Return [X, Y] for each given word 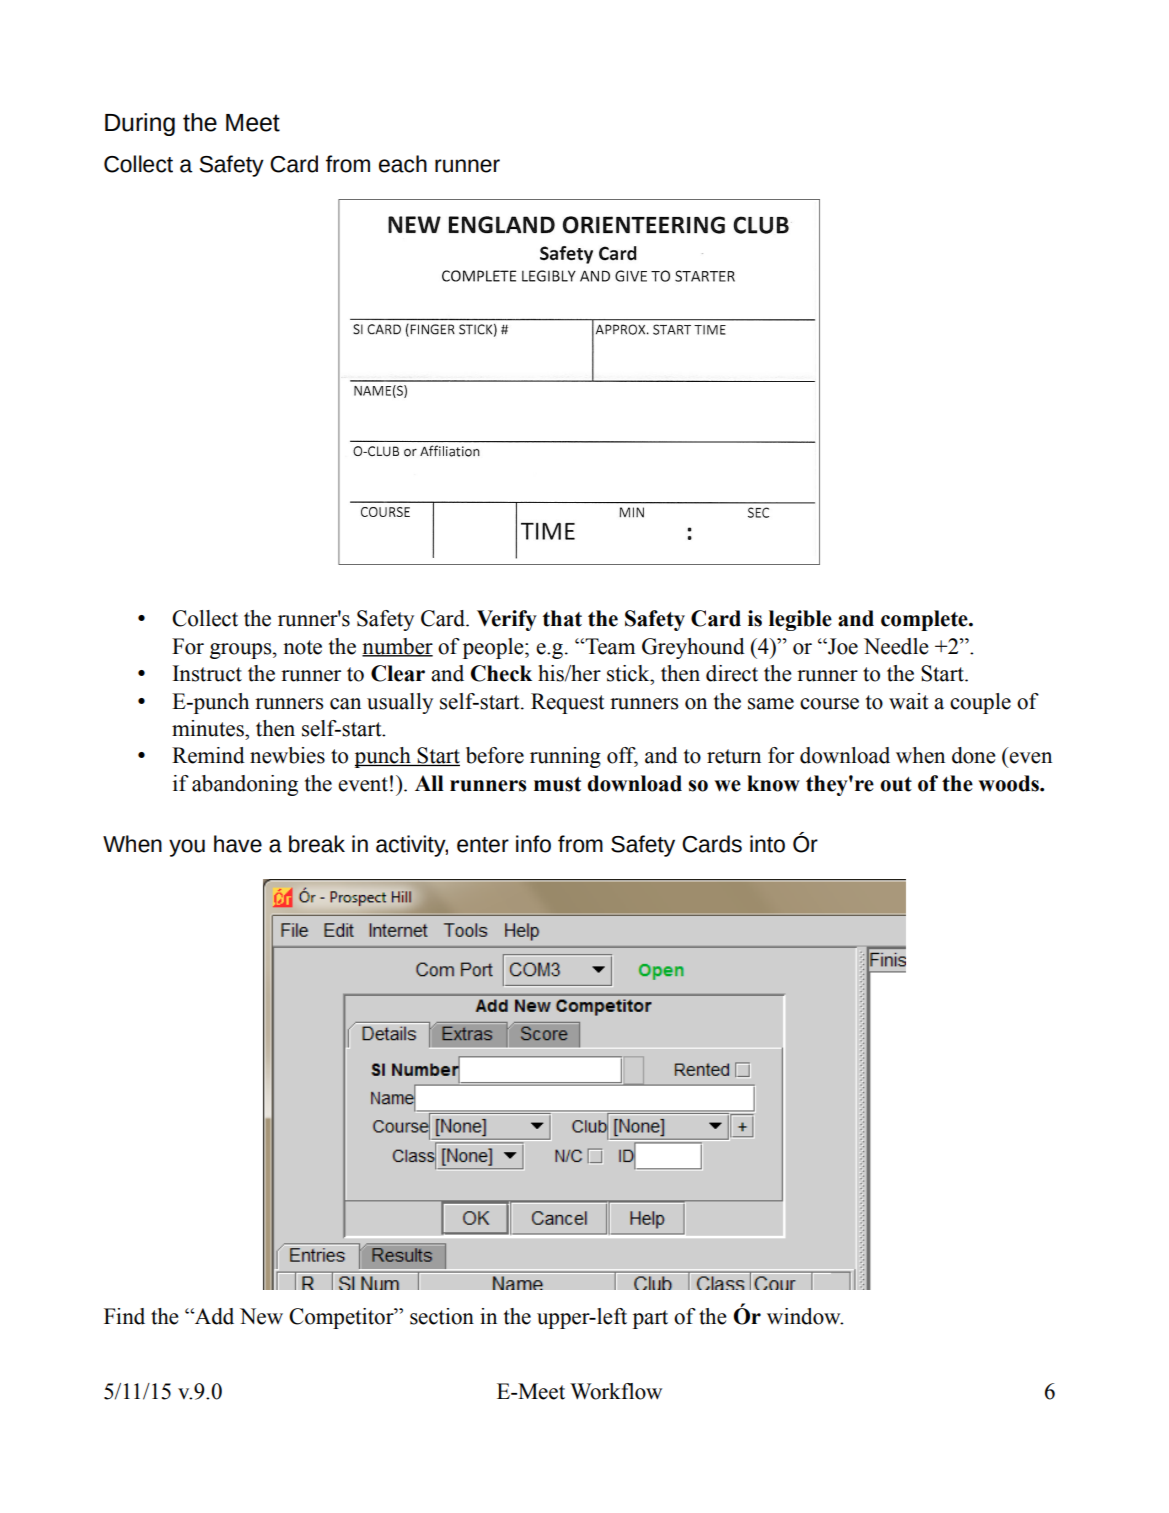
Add [213, 1316]
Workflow [616, 1391]
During [140, 124]
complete [925, 620]
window [805, 1316]
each [403, 164]
